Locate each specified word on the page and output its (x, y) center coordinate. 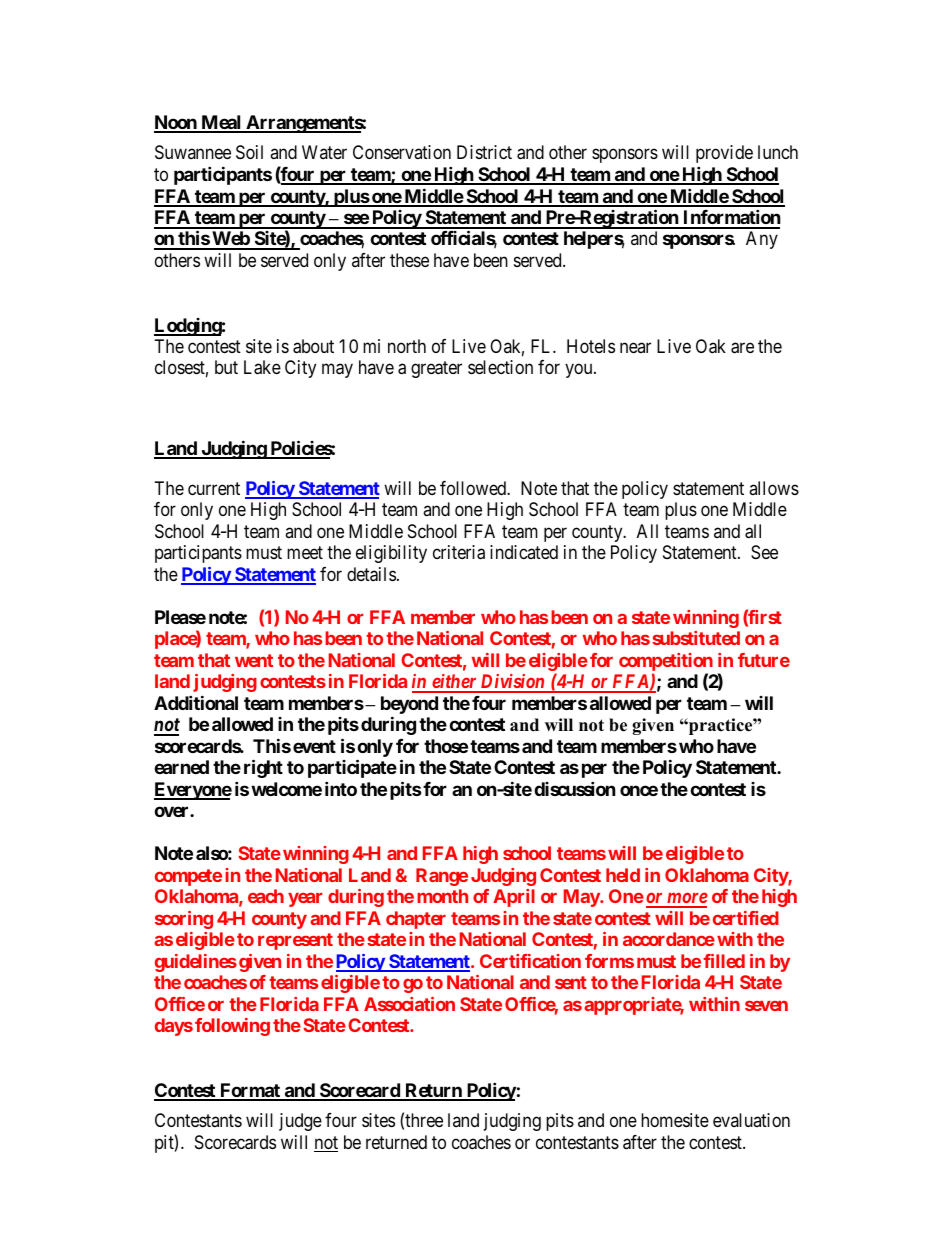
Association (409, 1004)
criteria (459, 552)
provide (724, 154)
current (214, 488)
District (484, 152)
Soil (249, 152)
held (623, 875)
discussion (575, 788)
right (263, 768)
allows (774, 488)
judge (300, 1122)
